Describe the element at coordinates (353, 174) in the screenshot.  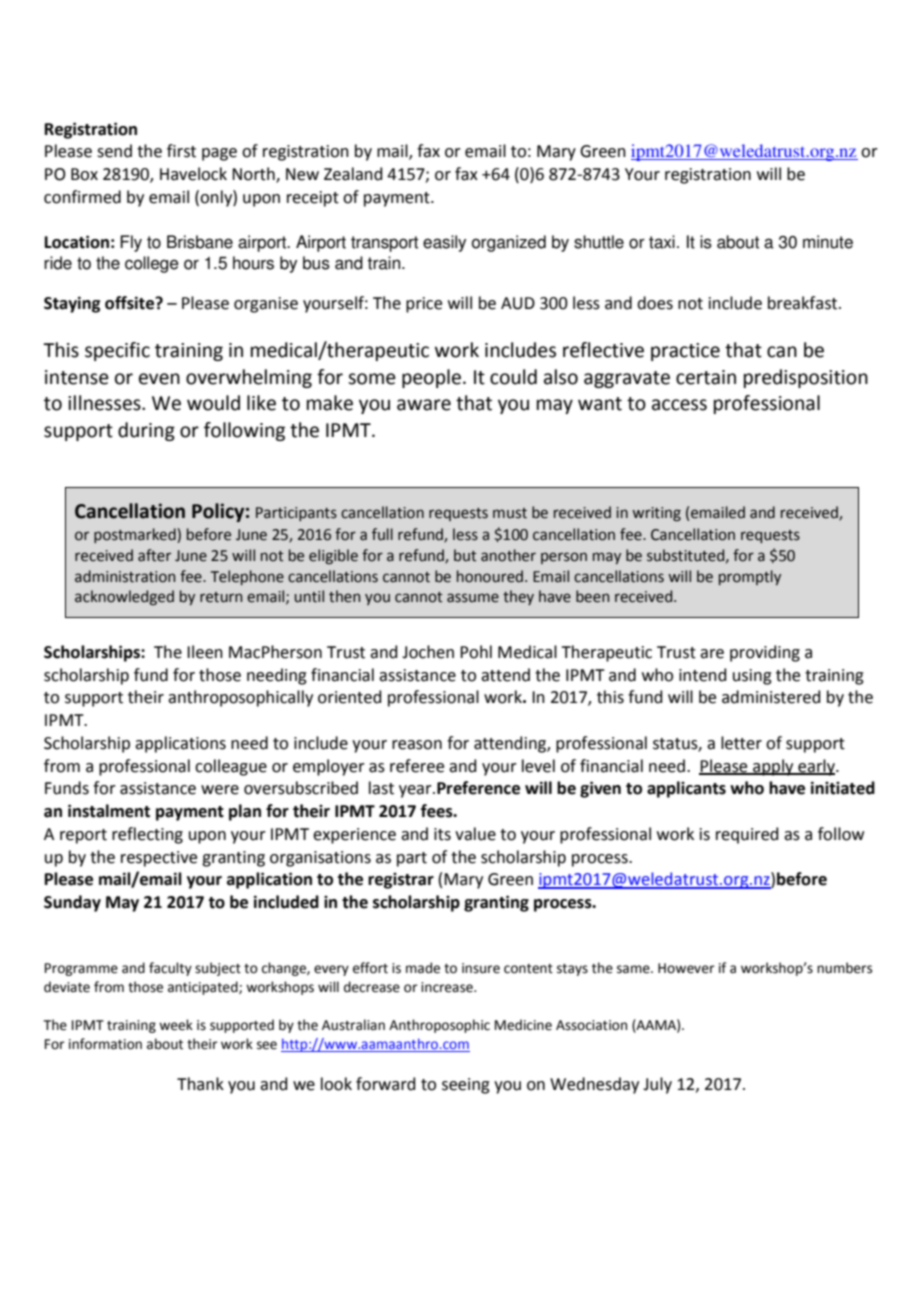
I see `Zealand` at that location.
